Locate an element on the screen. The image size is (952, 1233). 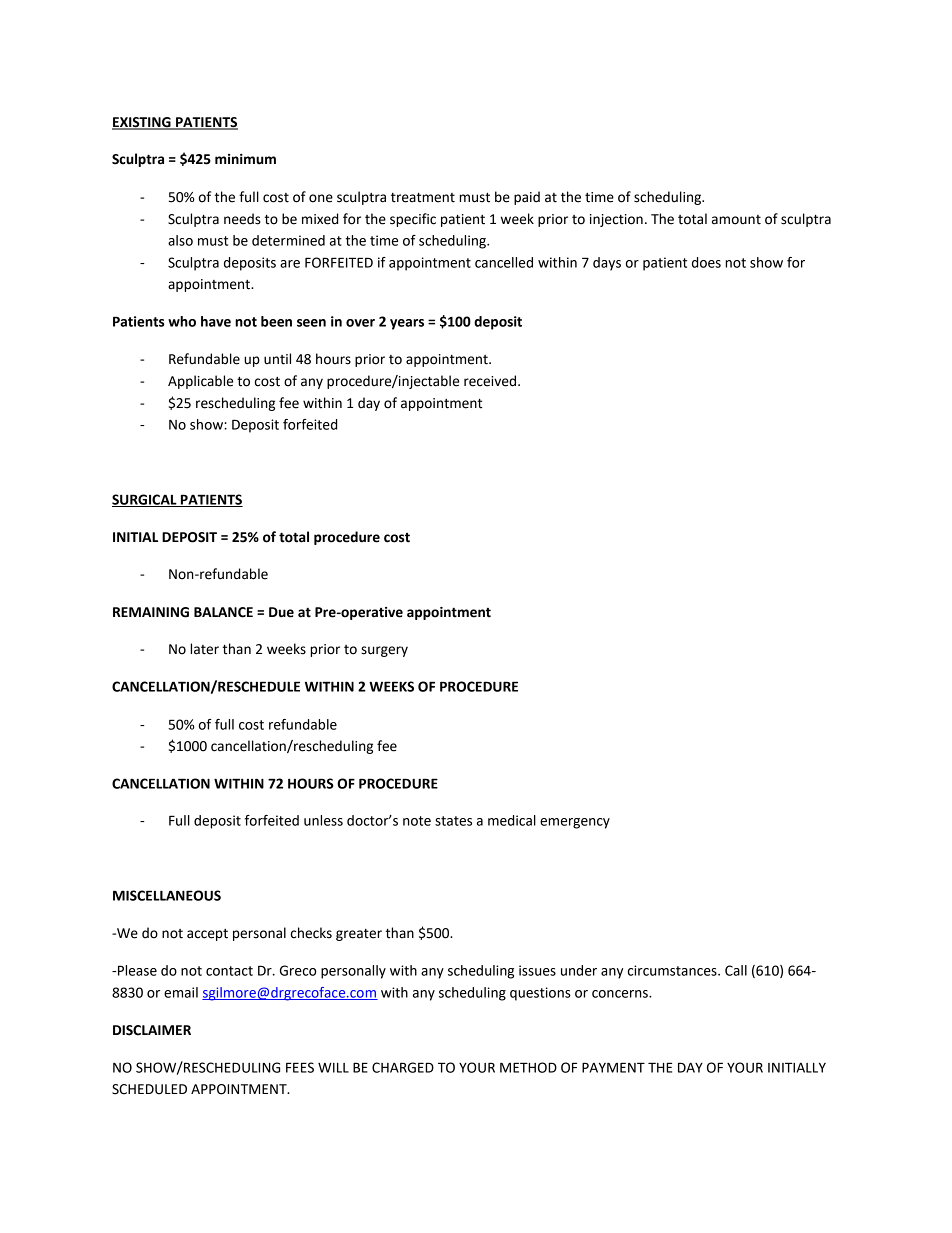
treatment is located at coordinates (423, 198).
